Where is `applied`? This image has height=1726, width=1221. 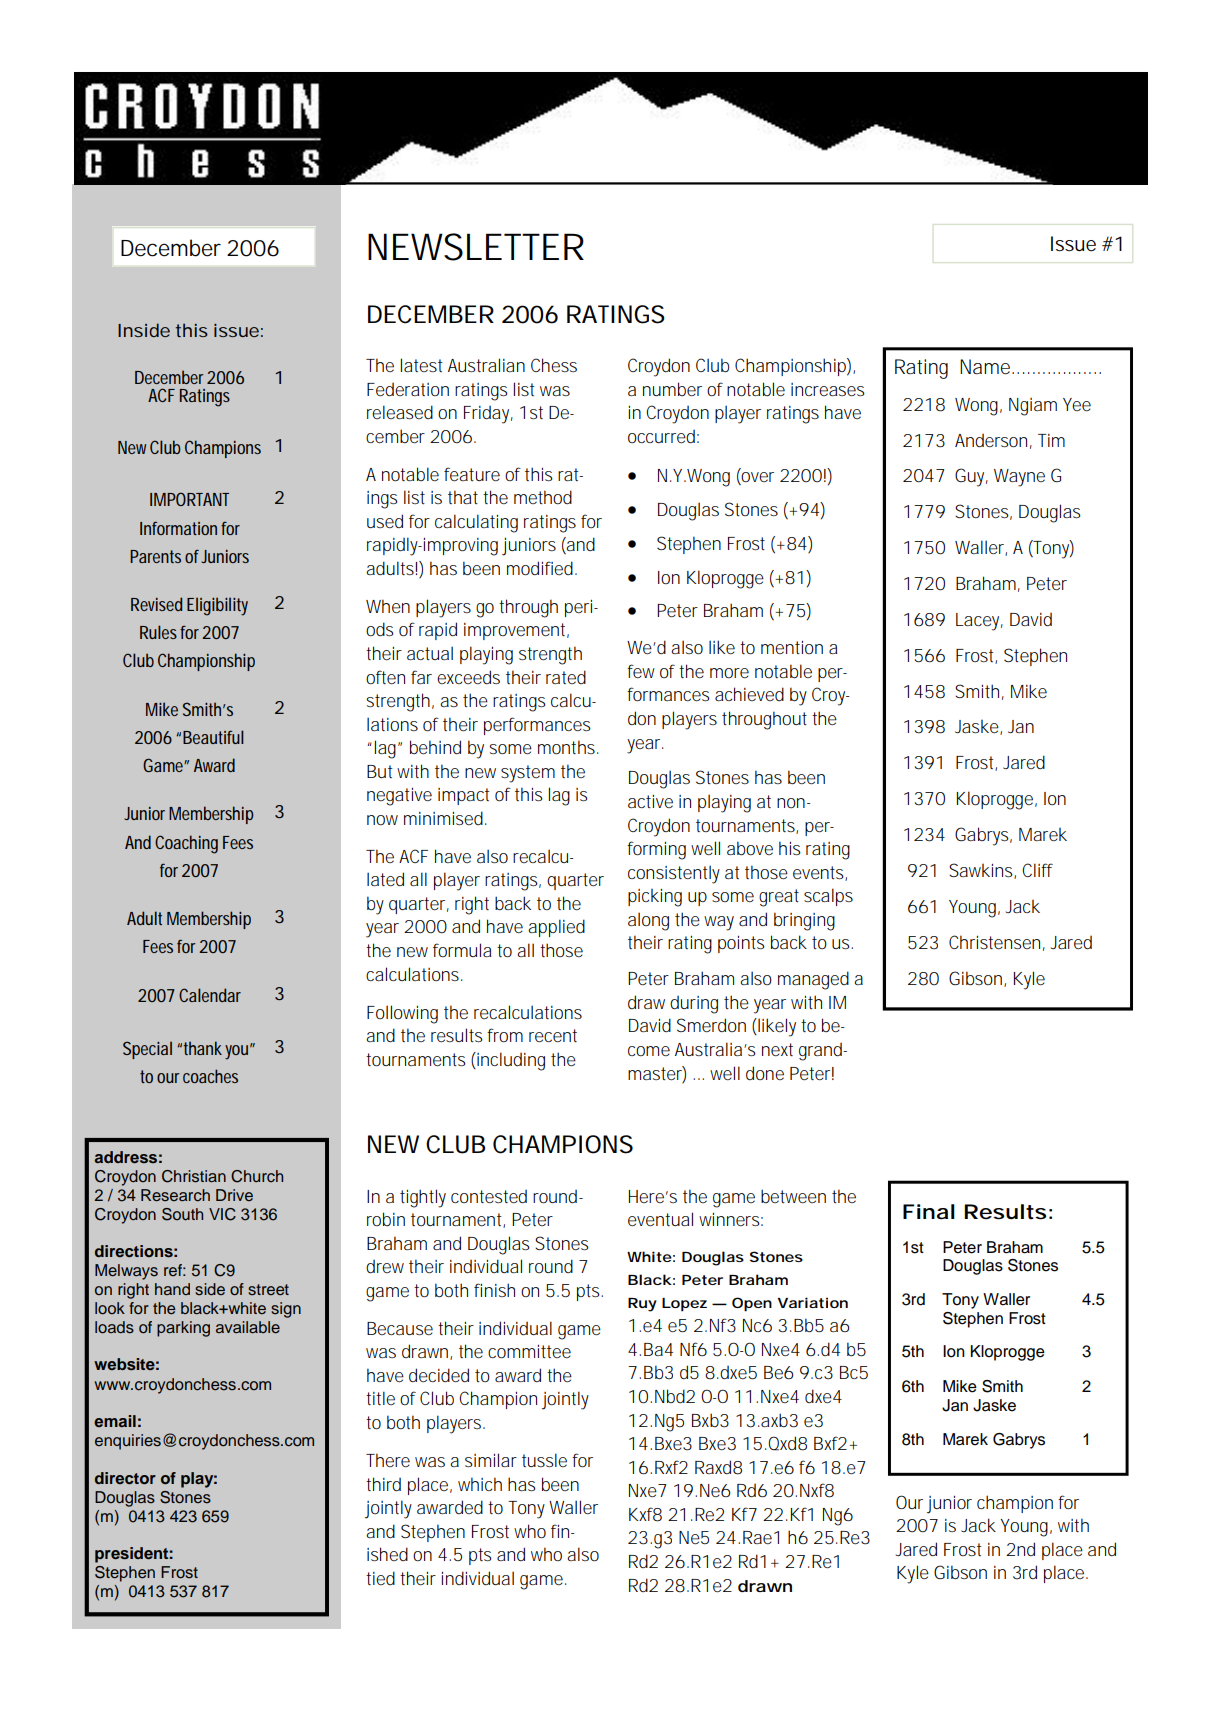
applied is located at coordinates (556, 928).
